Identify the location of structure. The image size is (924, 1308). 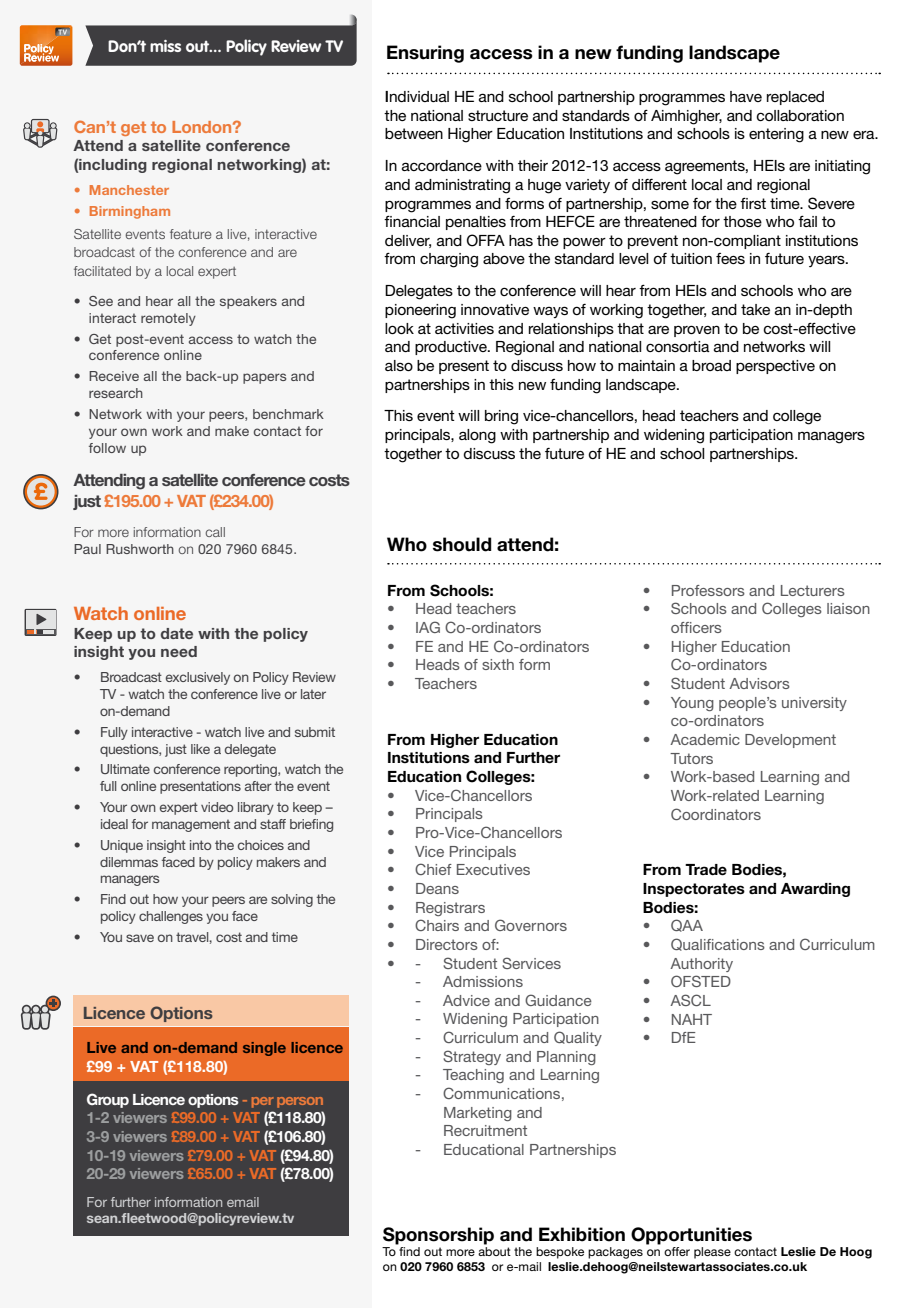
(498, 115).
